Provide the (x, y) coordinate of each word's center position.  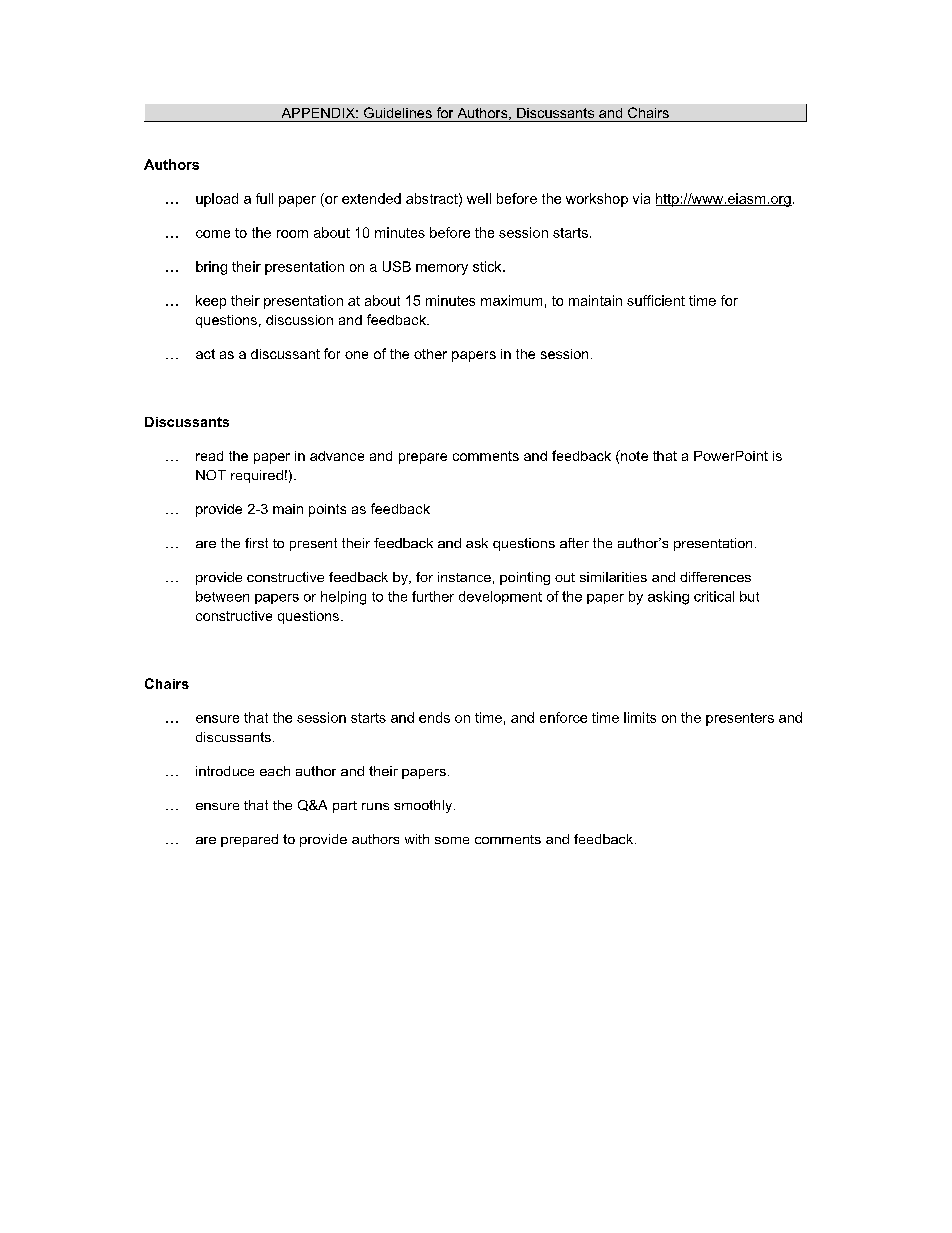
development (500, 597)
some (452, 840)
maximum (511, 300)
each (275, 771)
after (574, 543)
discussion (299, 320)
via (641, 198)
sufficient (656, 300)
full (264, 198)
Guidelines (398, 112)
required (257, 476)
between (222, 596)
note (633, 455)
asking (668, 598)
